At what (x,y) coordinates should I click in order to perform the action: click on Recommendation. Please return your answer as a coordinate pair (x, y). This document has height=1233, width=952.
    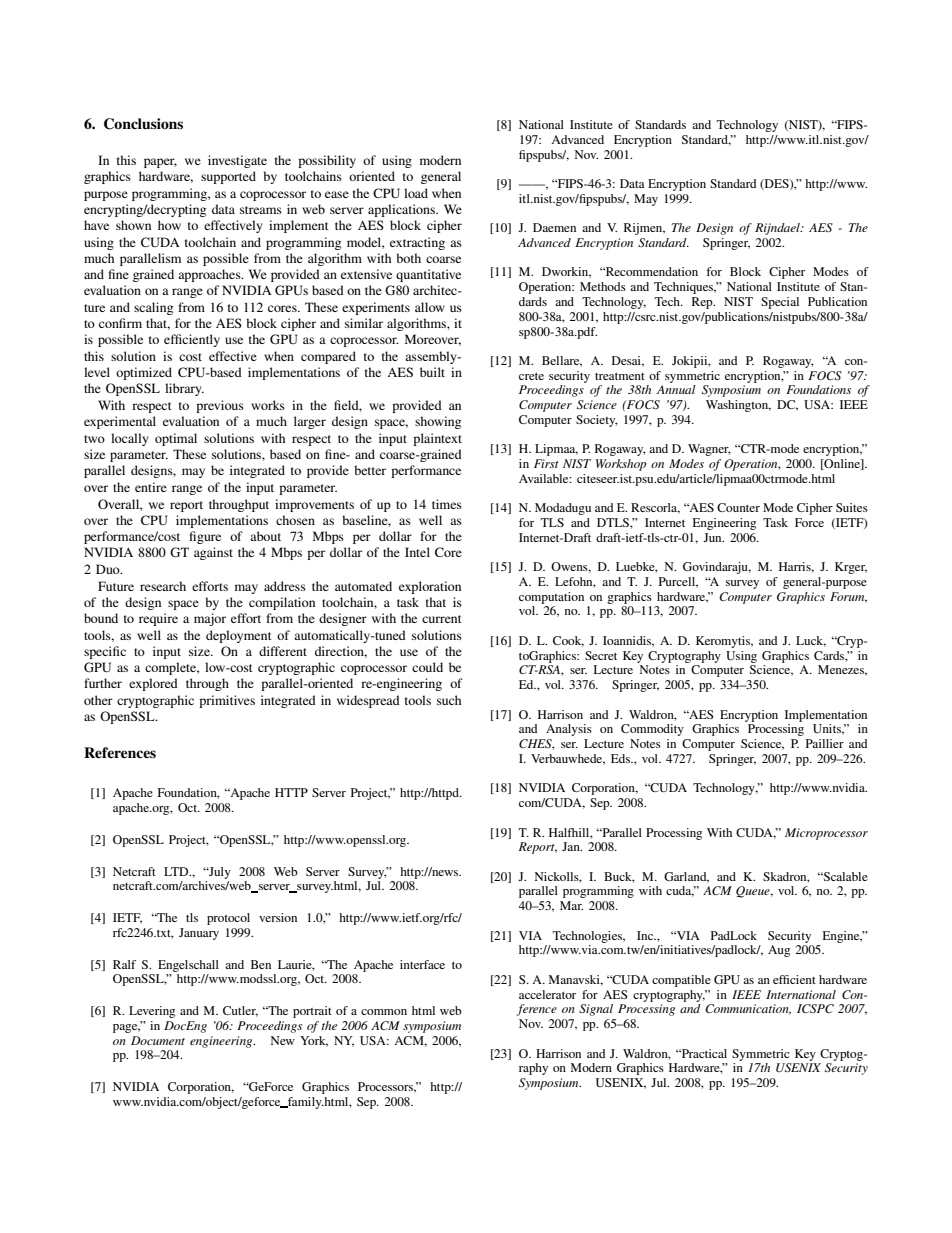
    Looking at the image, I should click on (650, 271).
